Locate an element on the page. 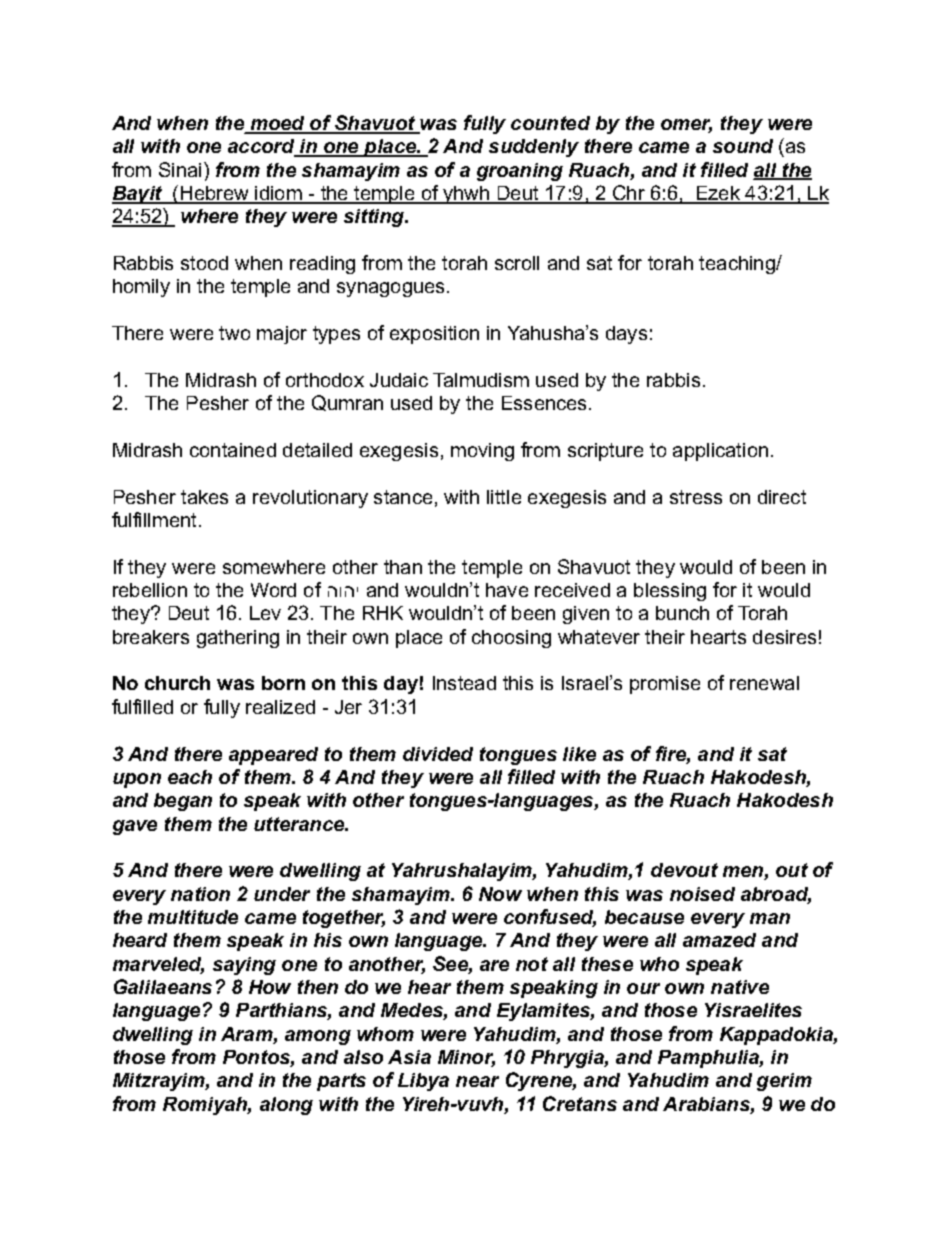 This page has width=952, height=1233. omer is located at coordinates (686, 126).
